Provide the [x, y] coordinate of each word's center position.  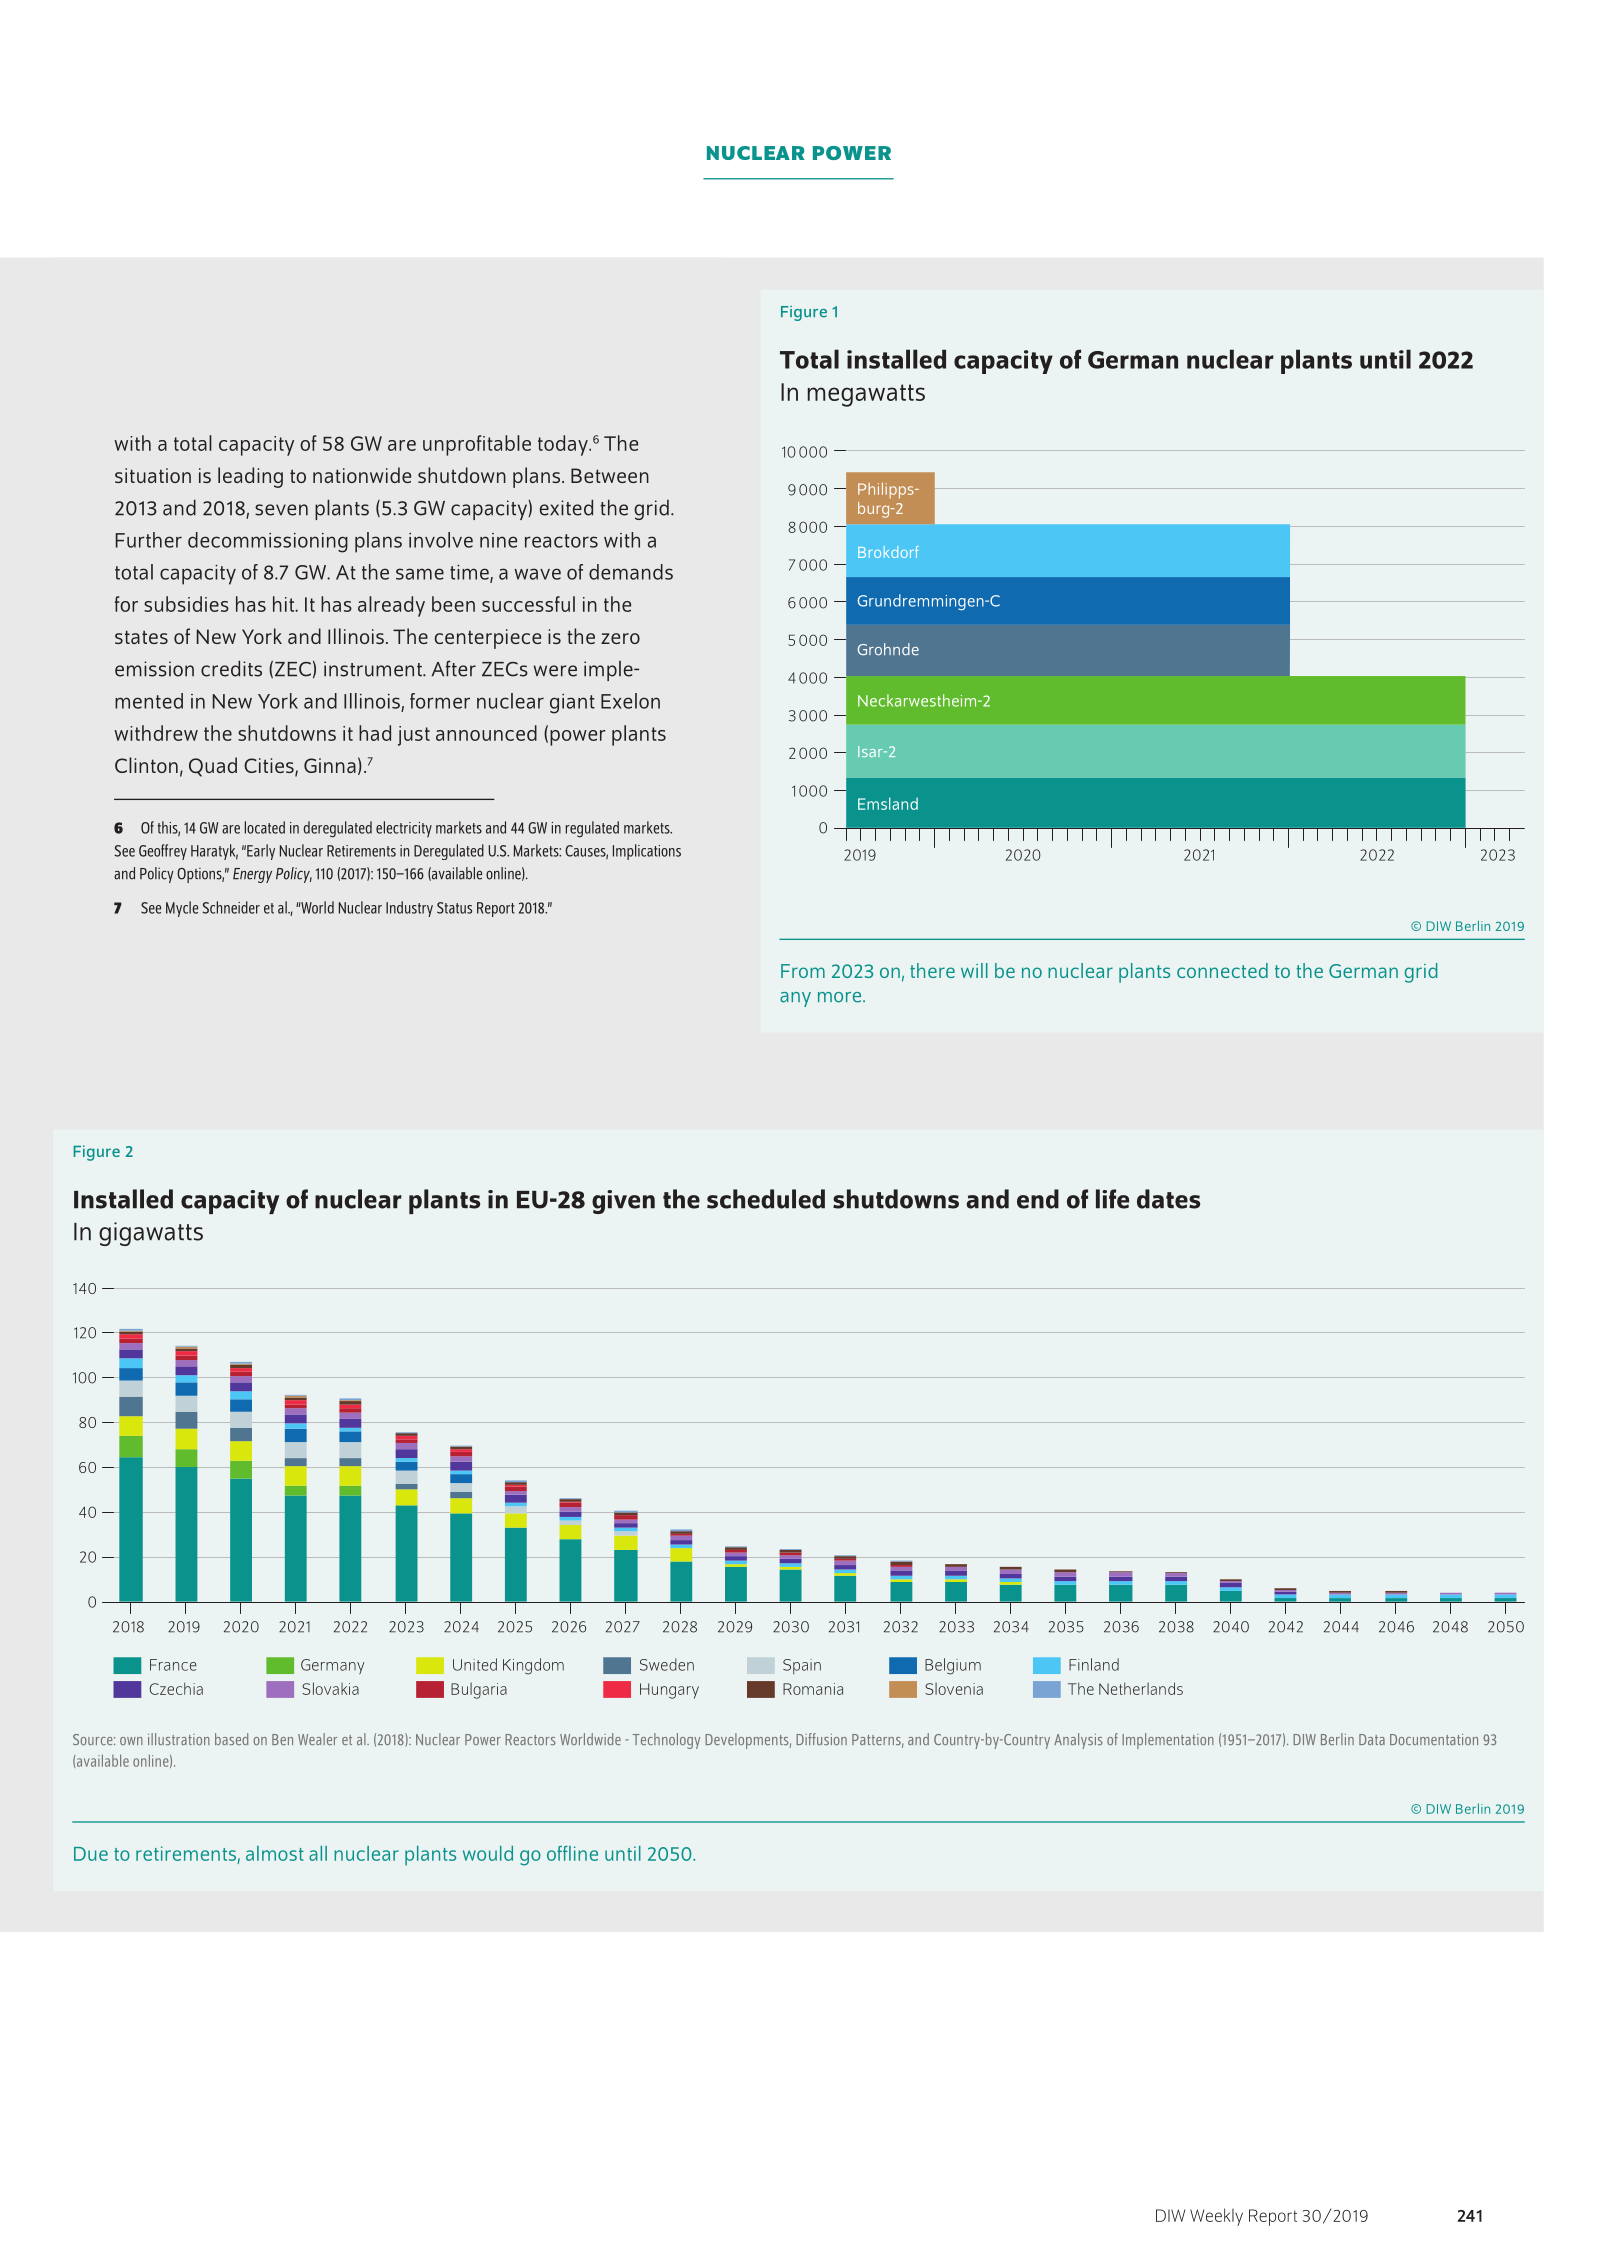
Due [91, 1854]
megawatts [866, 395]
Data [1372, 1739]
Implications [647, 852]
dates [1168, 1199]
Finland [1094, 1664]
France [173, 1665]
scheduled [766, 1199]
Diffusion [821, 1739]
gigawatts [151, 1234]
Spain [802, 1666]
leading [250, 477]
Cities [270, 767]
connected [1222, 970]
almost [275, 1853]
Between [610, 475]
